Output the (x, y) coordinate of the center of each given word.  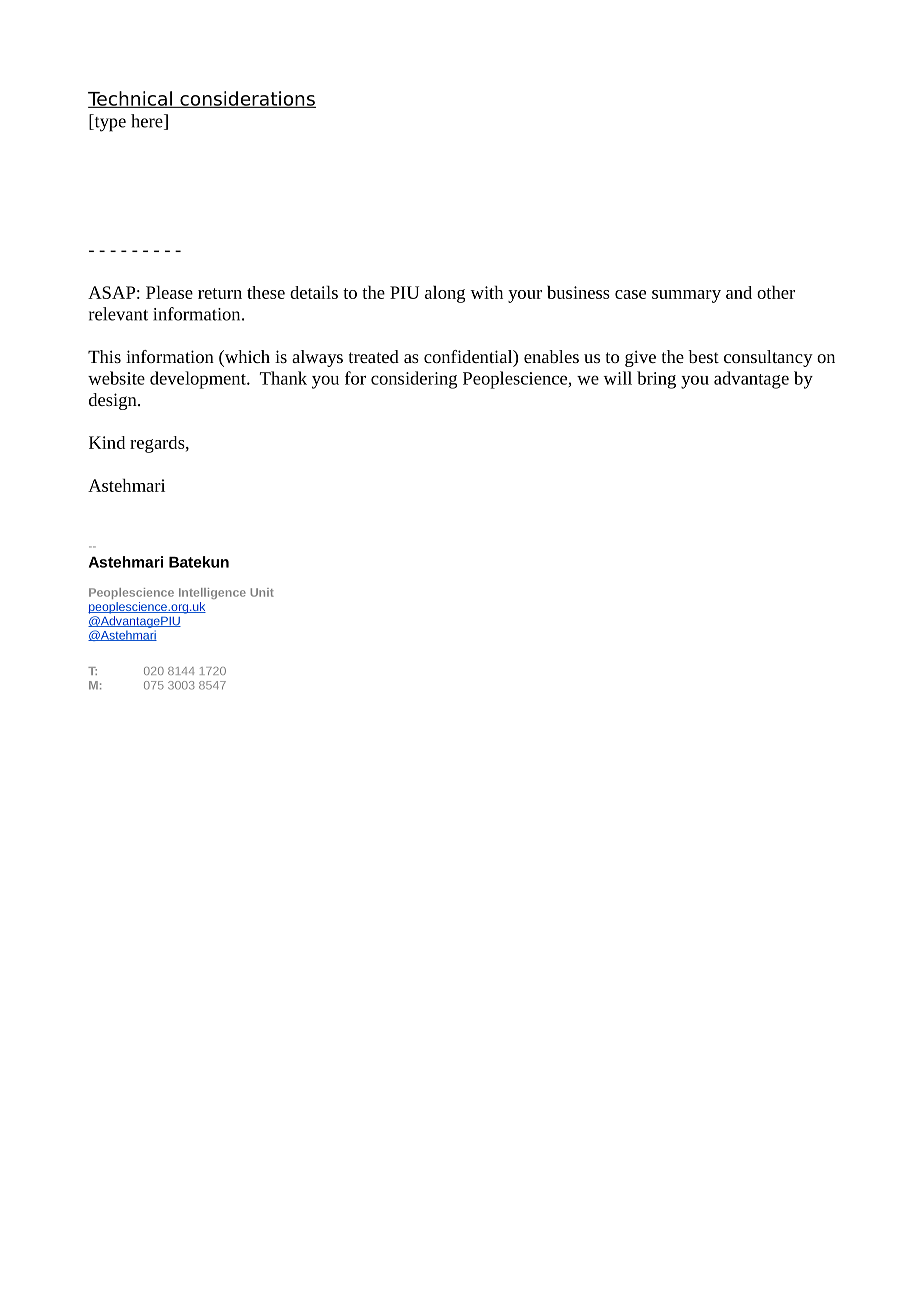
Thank (283, 378)
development (199, 380)
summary (686, 296)
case (630, 294)
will (617, 378)
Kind (107, 442)
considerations (247, 99)
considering (414, 380)
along (445, 294)
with (486, 292)
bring (656, 380)
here (148, 122)
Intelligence (212, 593)
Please (169, 292)
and (739, 292)
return (220, 293)
